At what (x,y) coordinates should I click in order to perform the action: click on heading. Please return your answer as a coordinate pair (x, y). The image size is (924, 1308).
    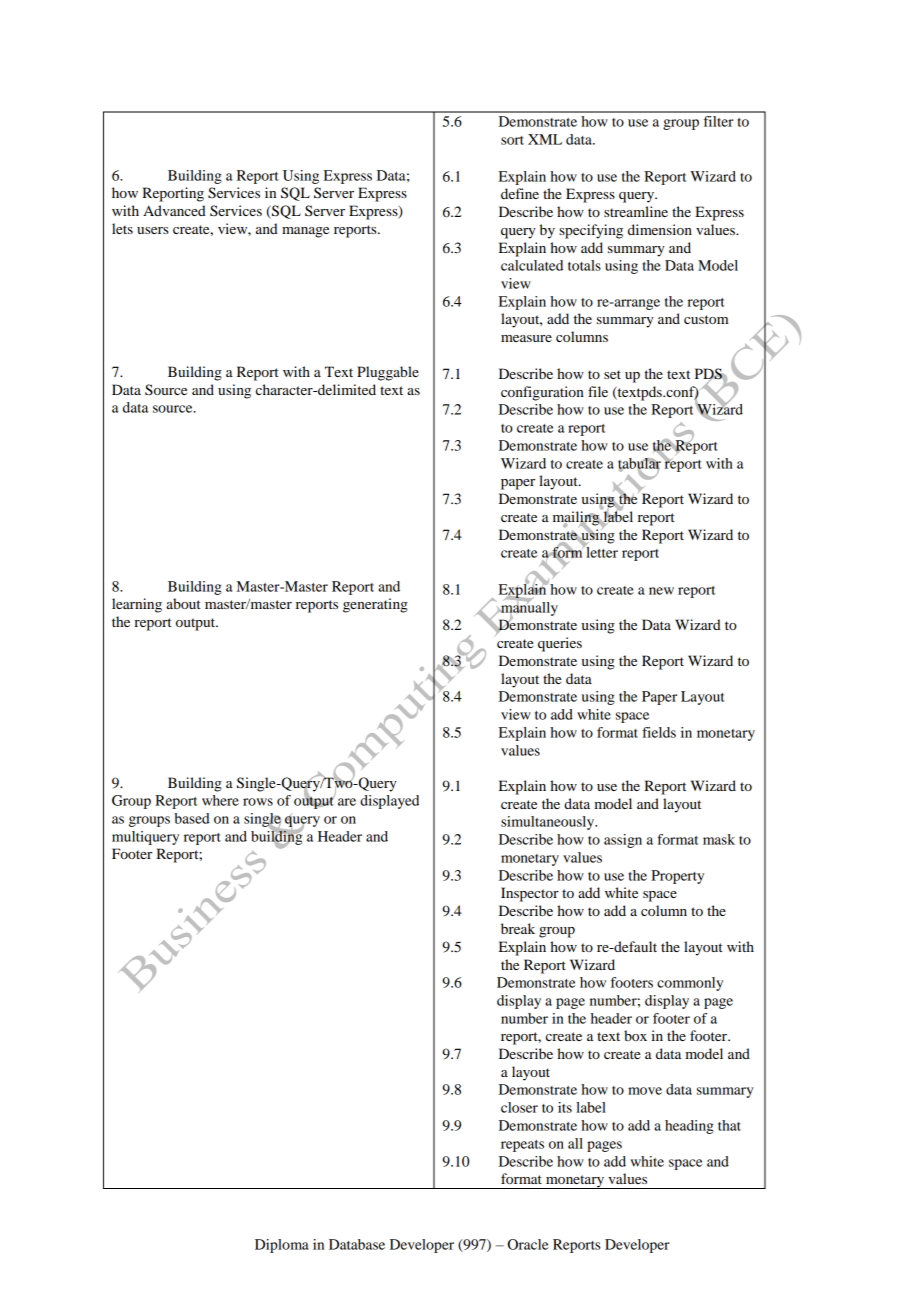
    Looking at the image, I should click on (689, 1127).
